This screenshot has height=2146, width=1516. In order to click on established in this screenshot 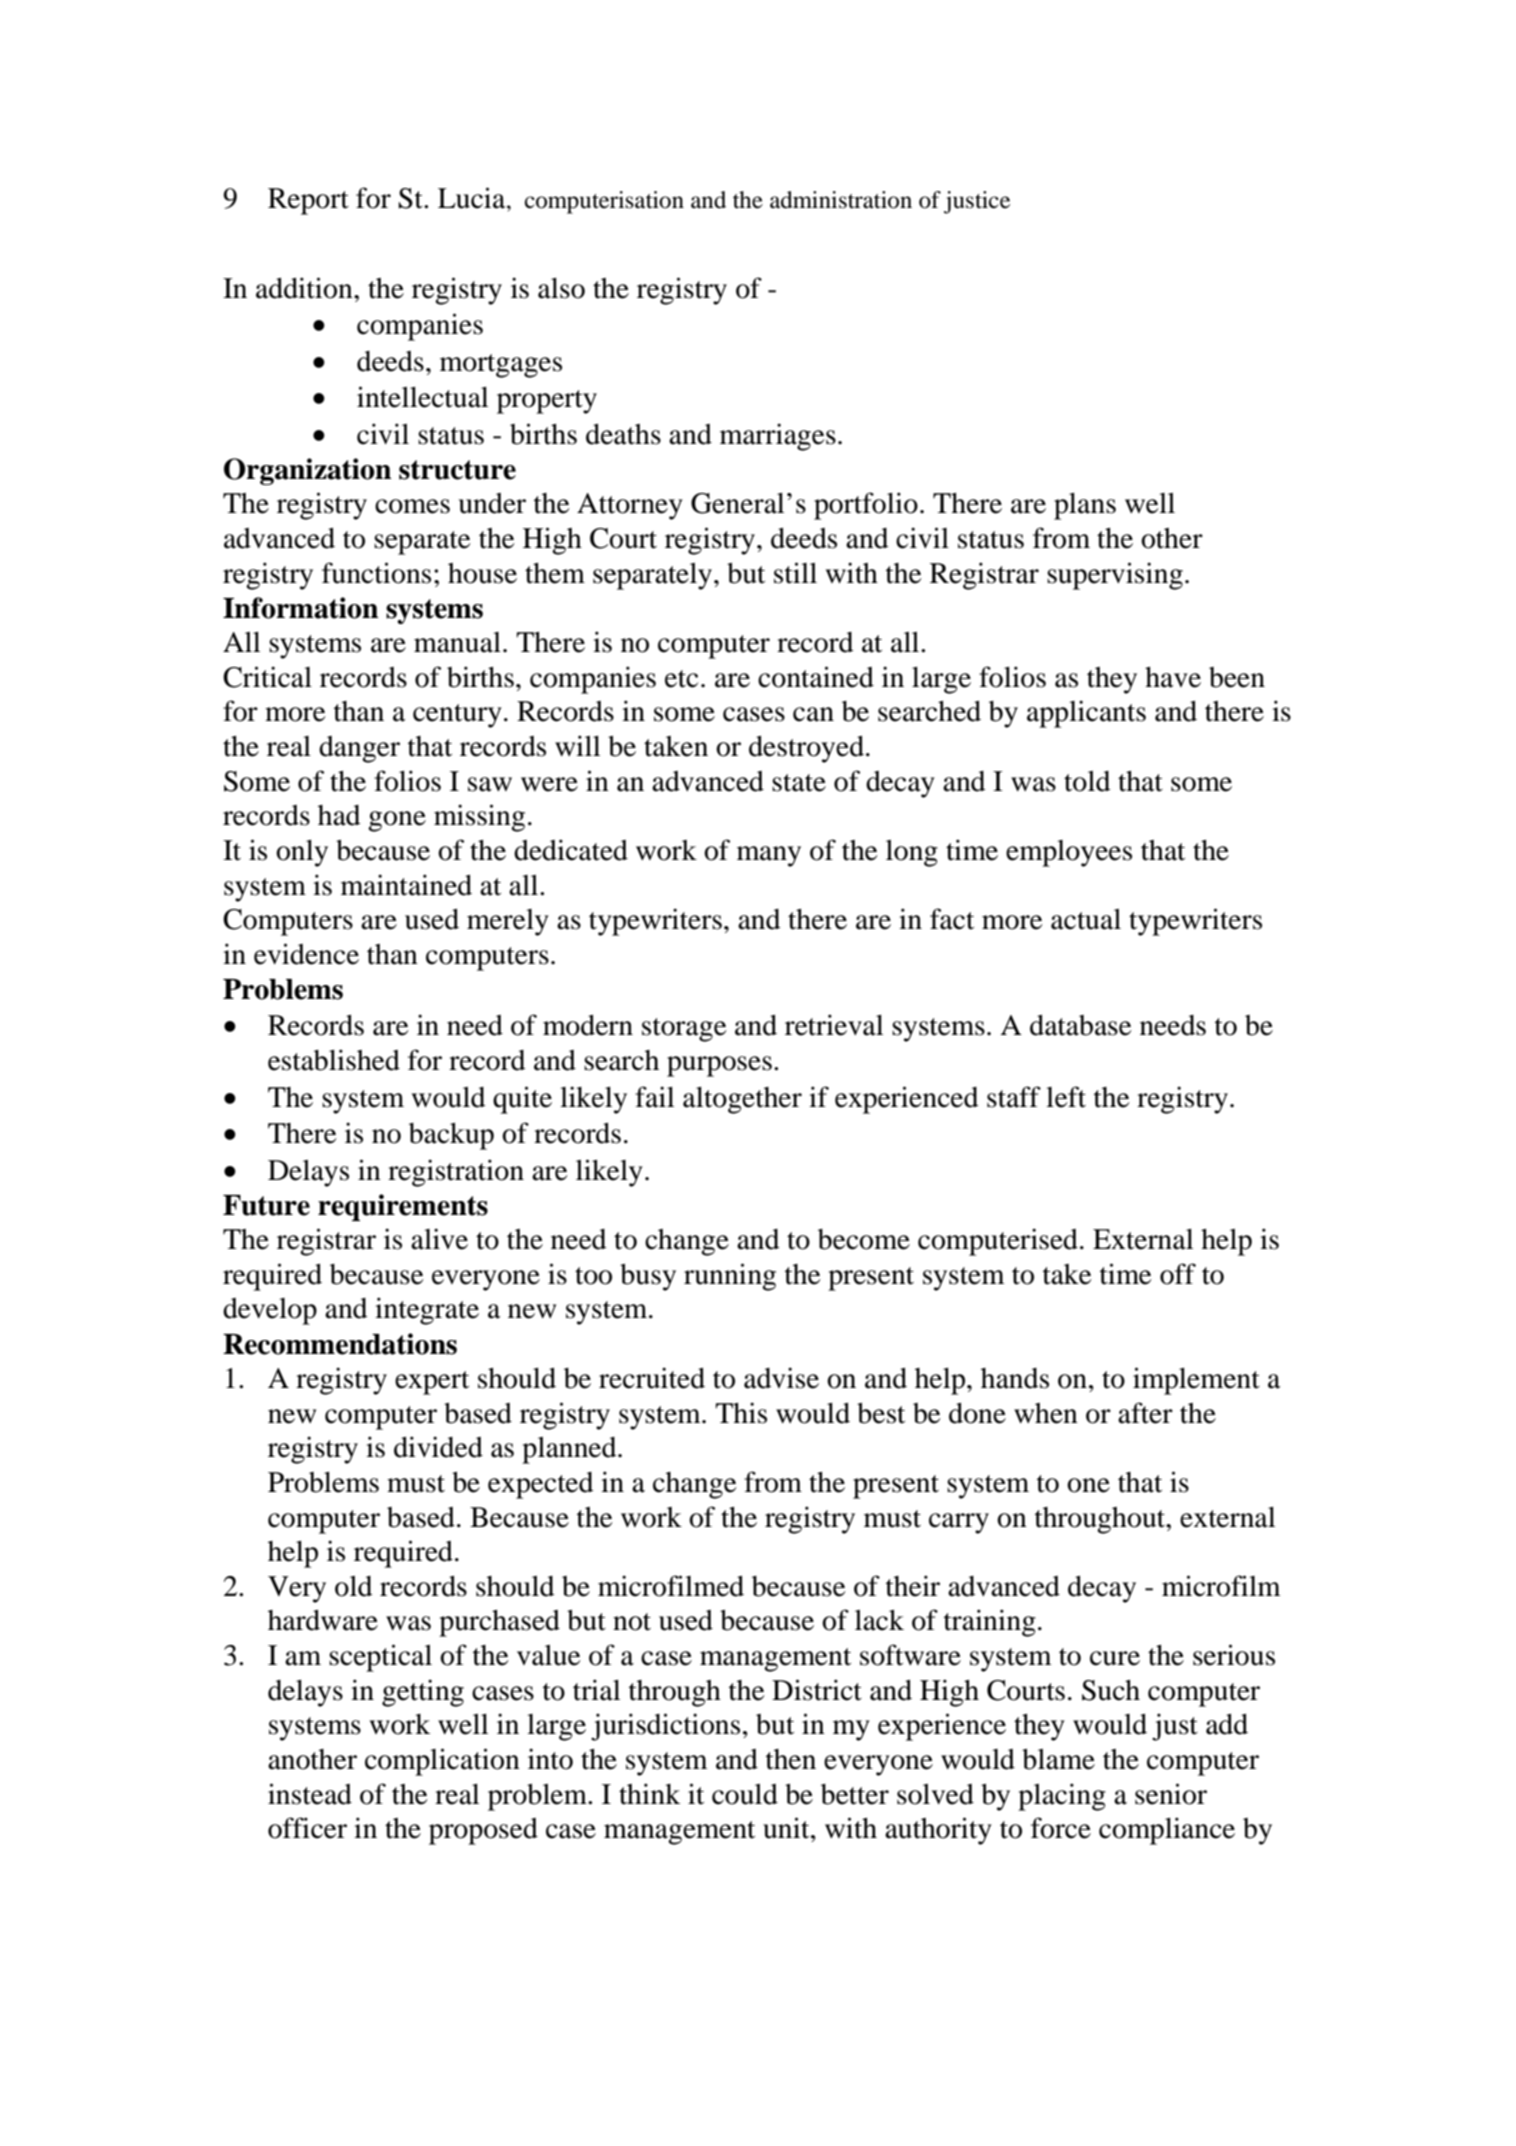, I will do `click(334, 1060)`.
